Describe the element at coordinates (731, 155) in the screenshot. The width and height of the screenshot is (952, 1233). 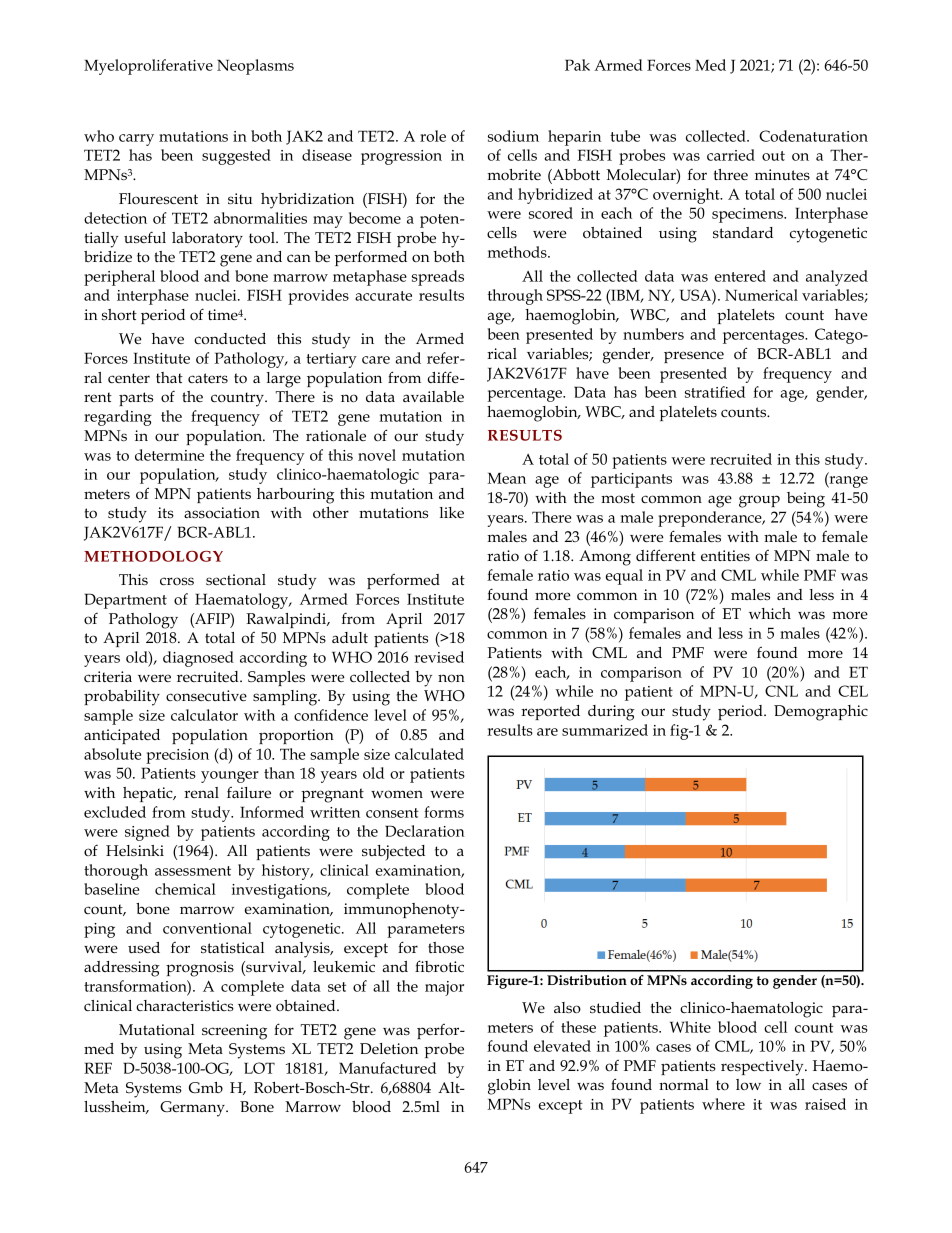
I see `carried` at that location.
